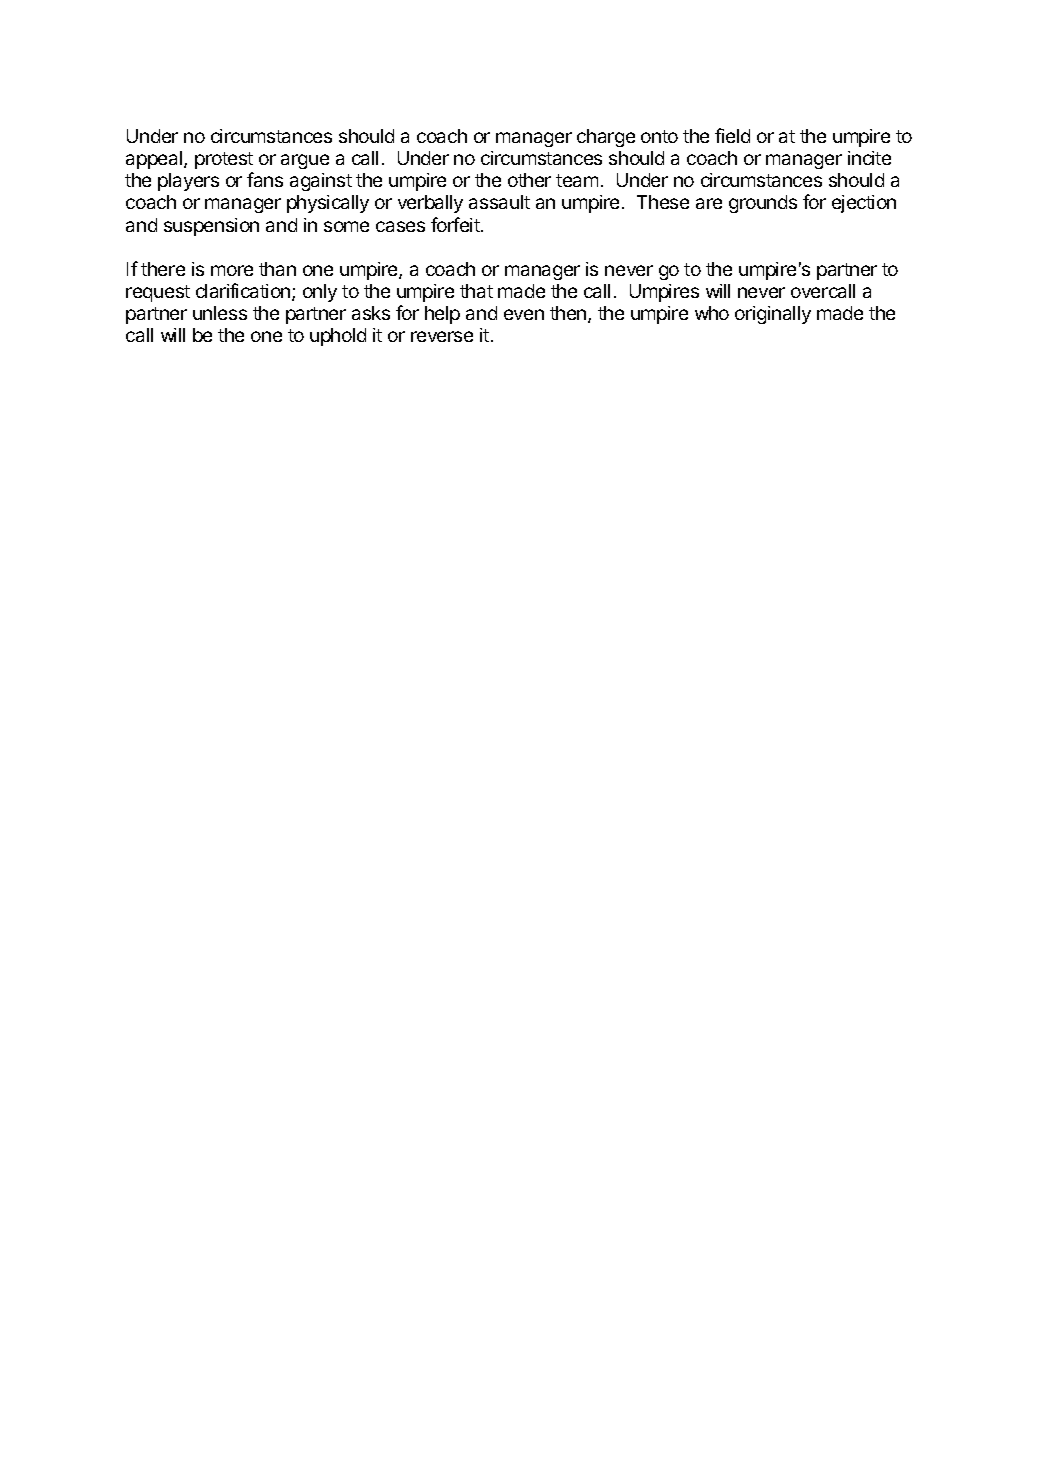 This screenshot has height=1472, width=1040. Describe the element at coordinates (456, 224) in the screenshot. I see `forfeit` at that location.
